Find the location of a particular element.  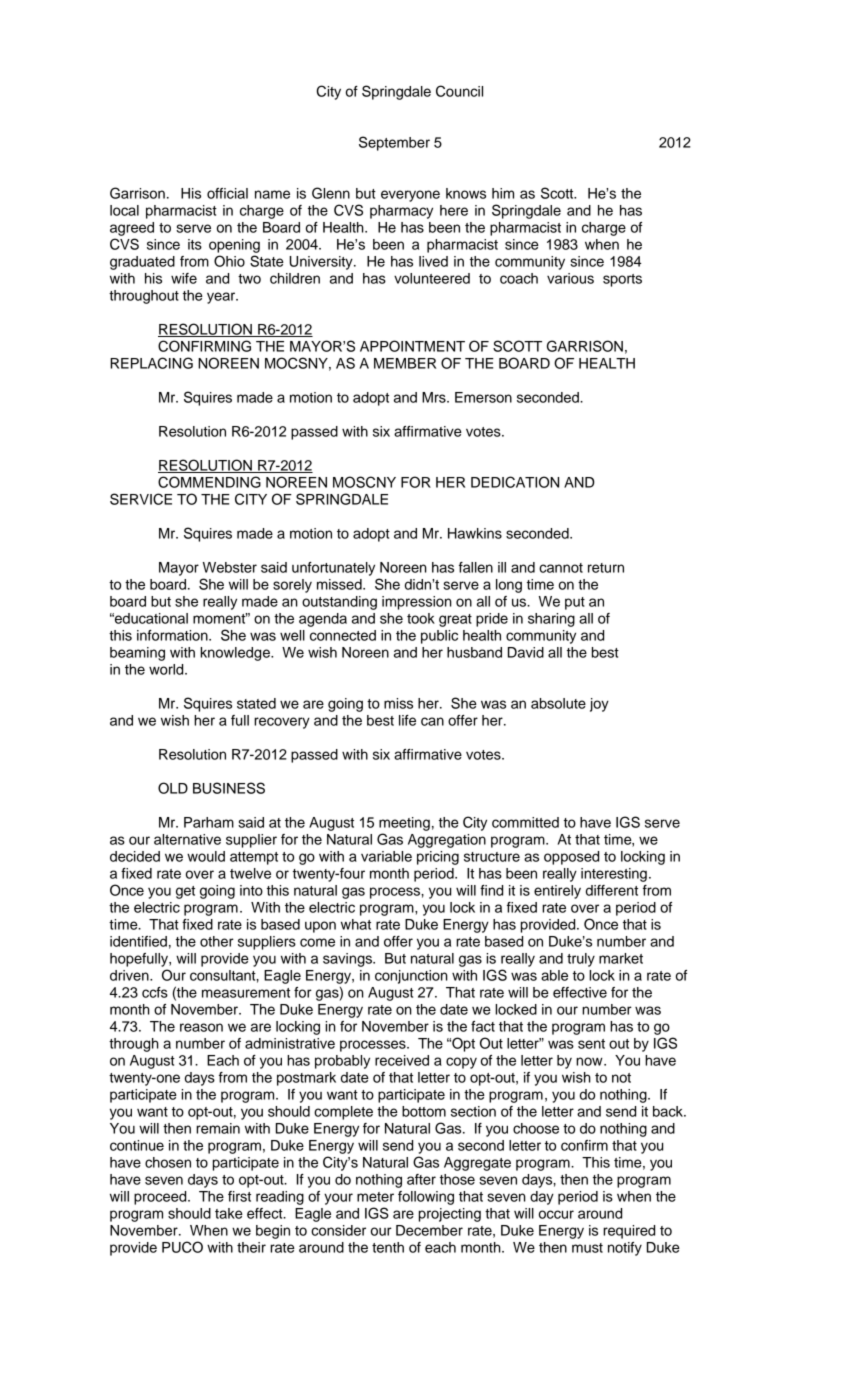

him is located at coordinates (503, 193).
